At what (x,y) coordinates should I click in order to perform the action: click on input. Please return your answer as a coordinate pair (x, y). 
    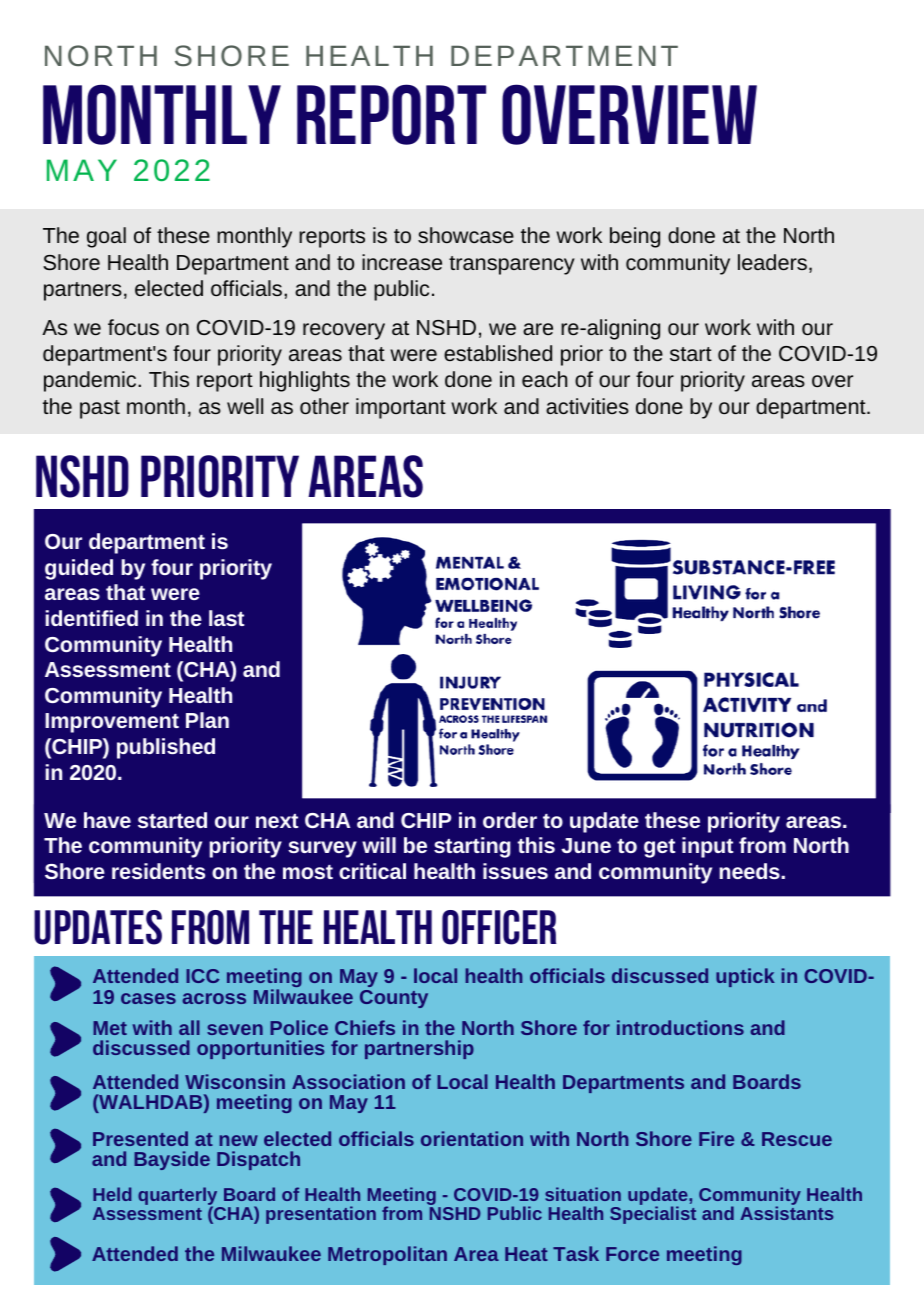
    Looking at the image, I should click on (707, 847).
